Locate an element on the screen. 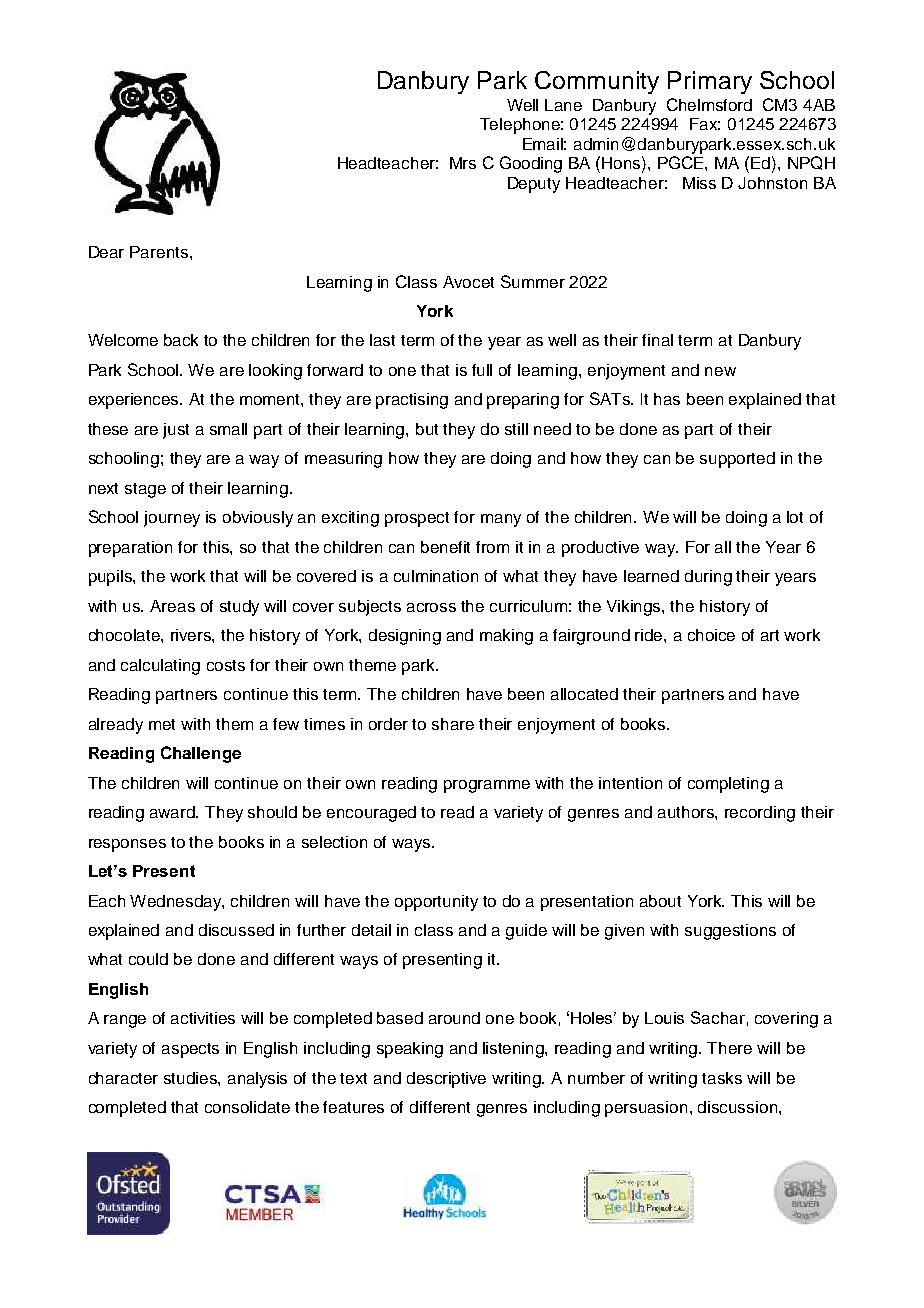  during is located at coordinates (708, 578).
